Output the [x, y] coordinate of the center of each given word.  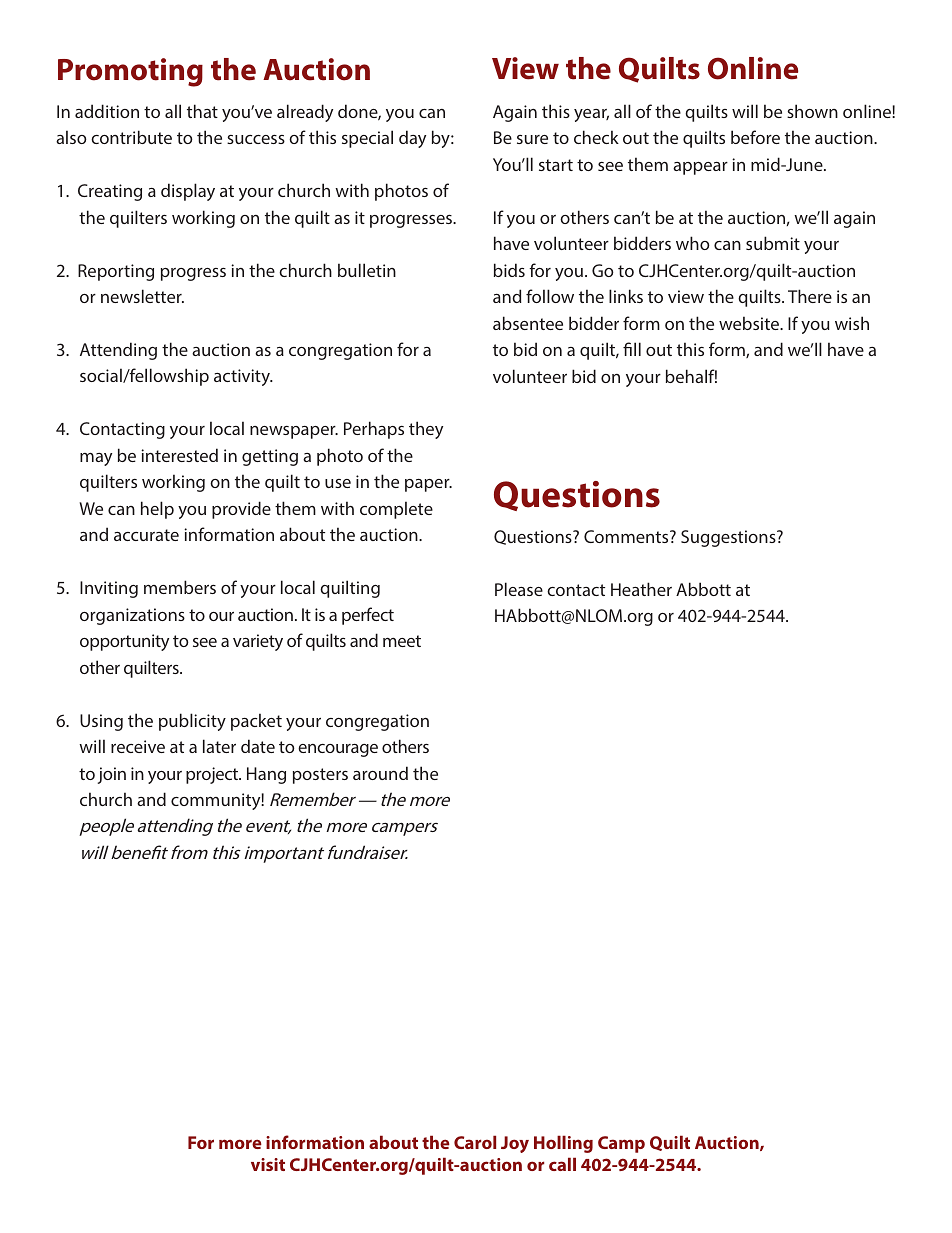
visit [268, 1164]
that [202, 111]
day [412, 139]
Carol [475, 1142]
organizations [132, 616]
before [755, 137]
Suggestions [729, 538]
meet [402, 641]
